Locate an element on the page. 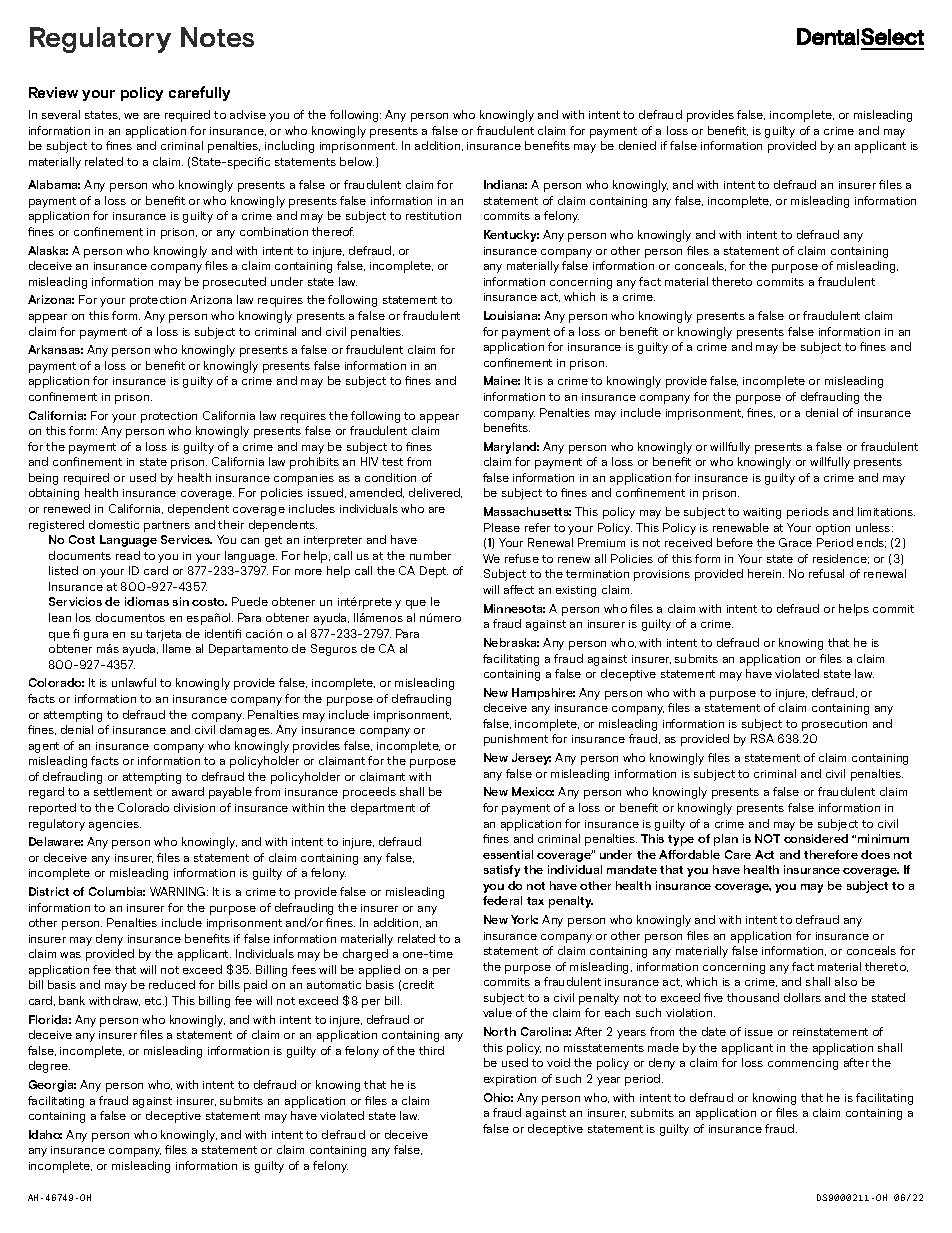 This document has height=1233, width=952. essential is located at coordinates (508, 854).
